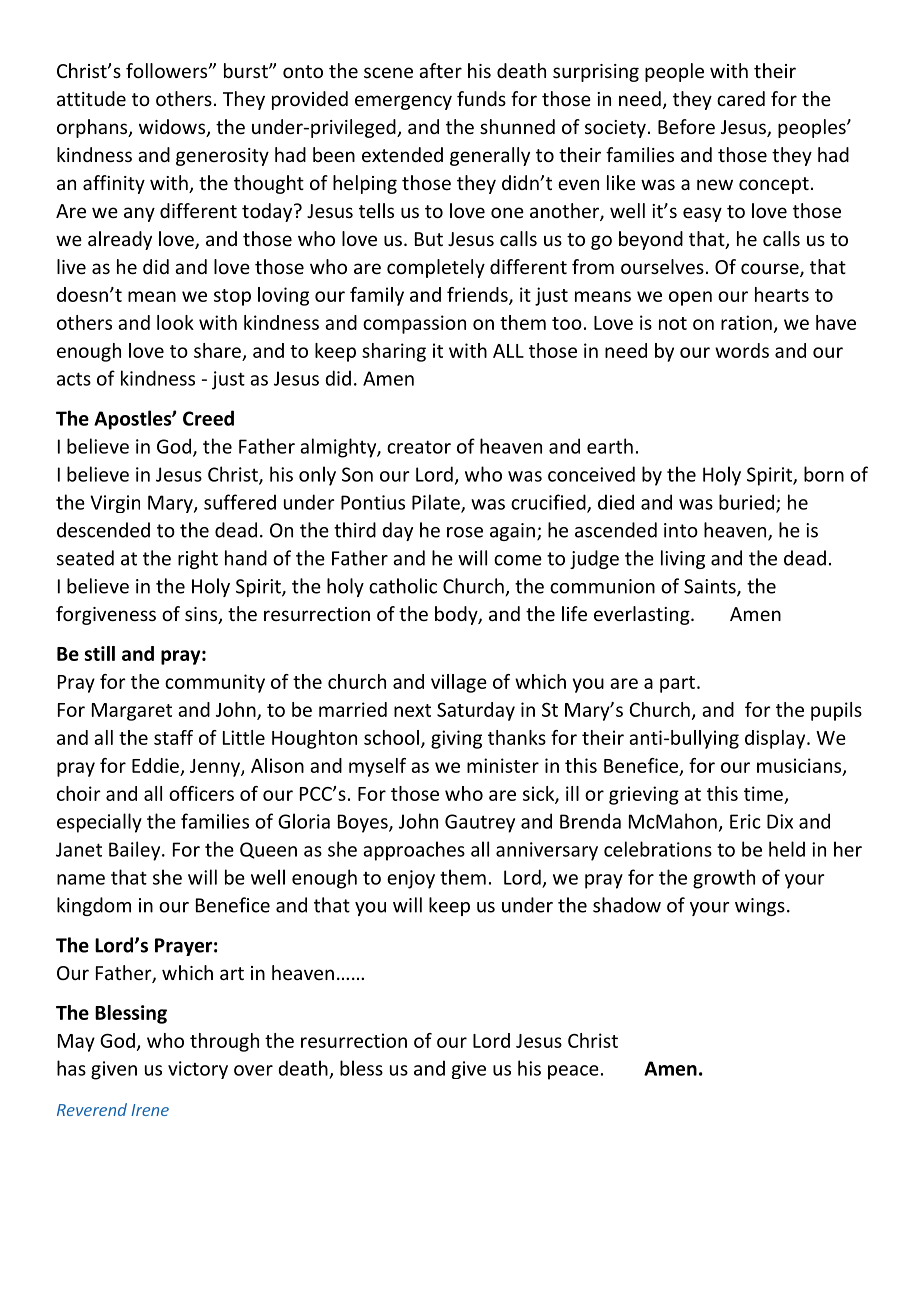 The width and height of the page is (924, 1308). I want to click on creator, so click(419, 447).
